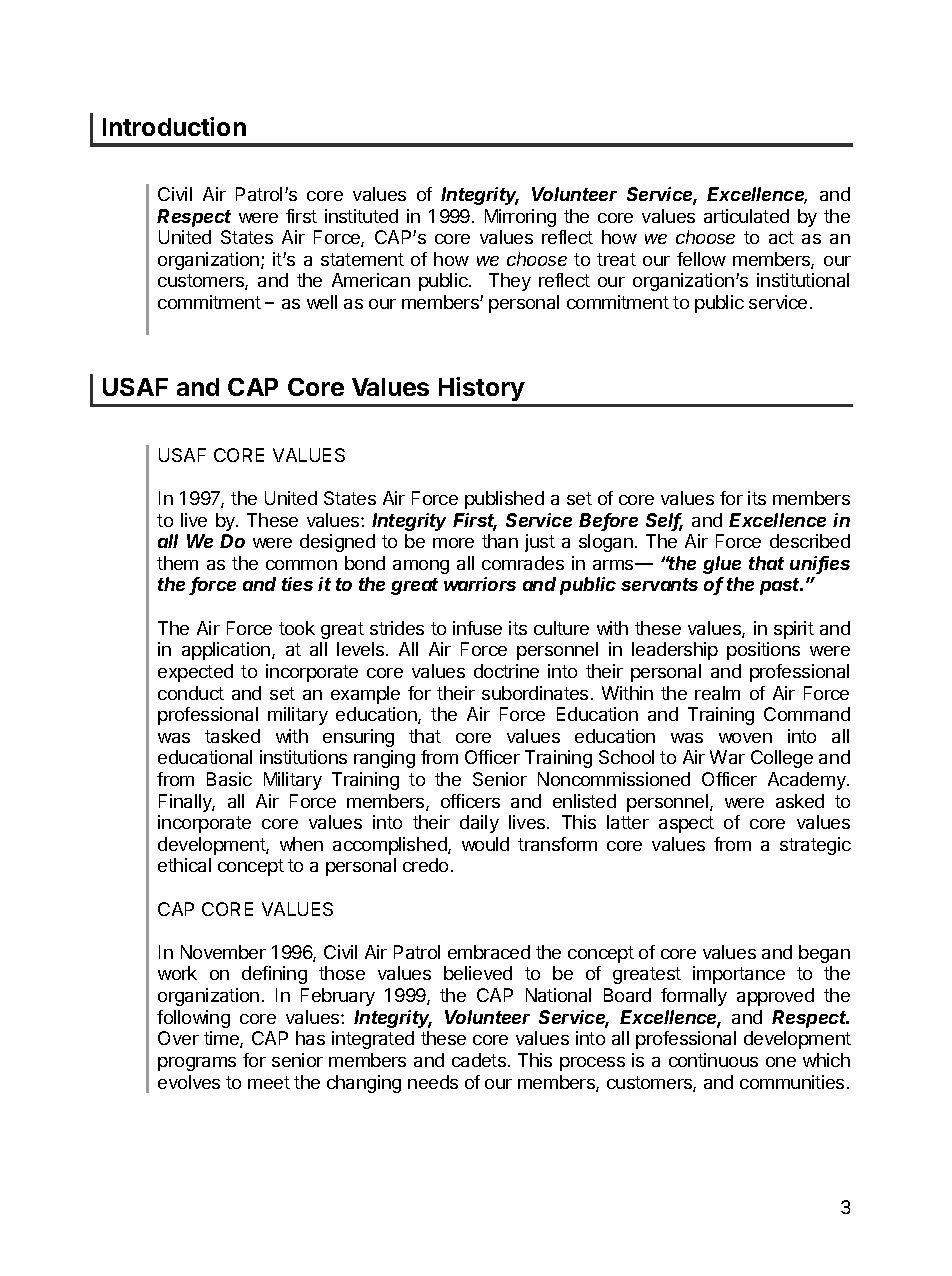 The image size is (952, 1276). Describe the element at coordinates (479, 824) in the page. I see `daily` at that location.
